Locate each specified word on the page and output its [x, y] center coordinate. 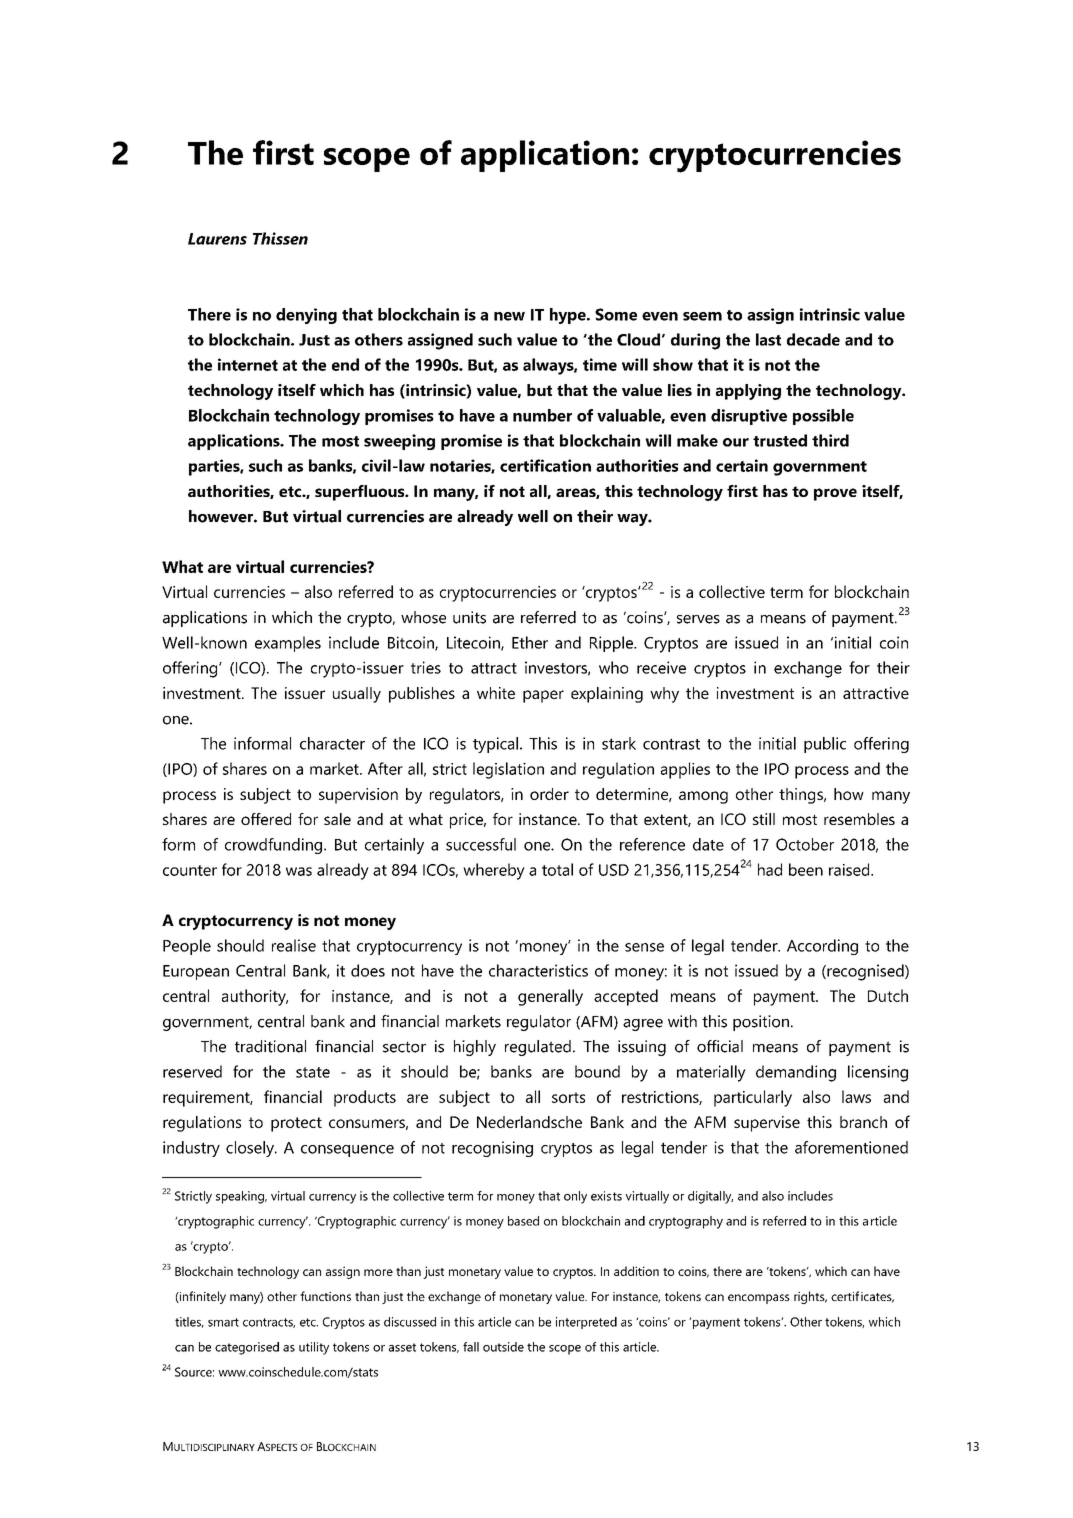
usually [357, 695]
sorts [568, 1097]
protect [296, 1124]
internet [248, 364]
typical [495, 745]
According [822, 947]
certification [545, 465]
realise [294, 945]
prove [835, 494]
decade [813, 339]
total [557, 869]
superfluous [361, 493]
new [509, 316]
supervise [767, 1124]
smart [223, 1322]
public [825, 745]
